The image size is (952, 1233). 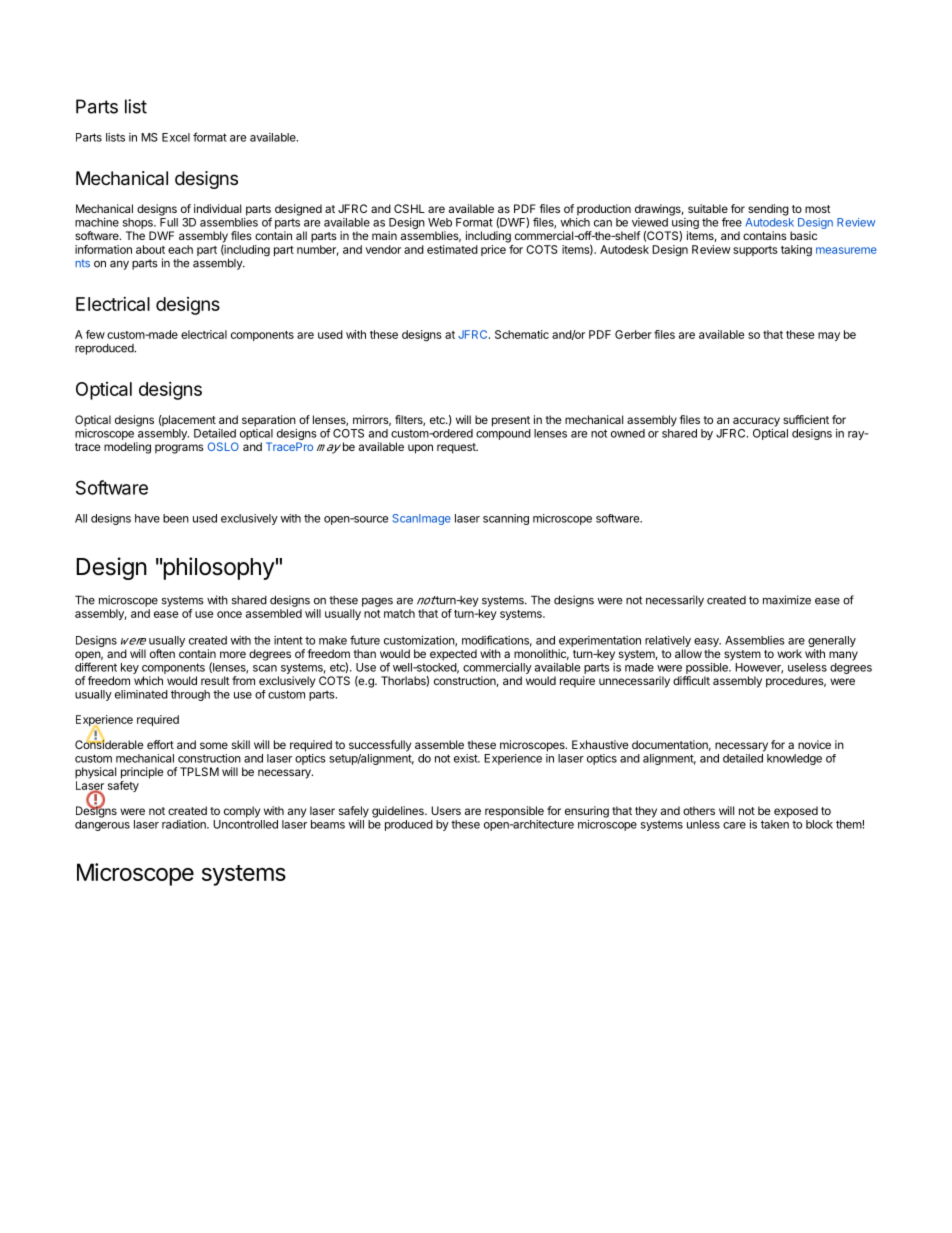 I want to click on each, so click(x=180, y=249).
